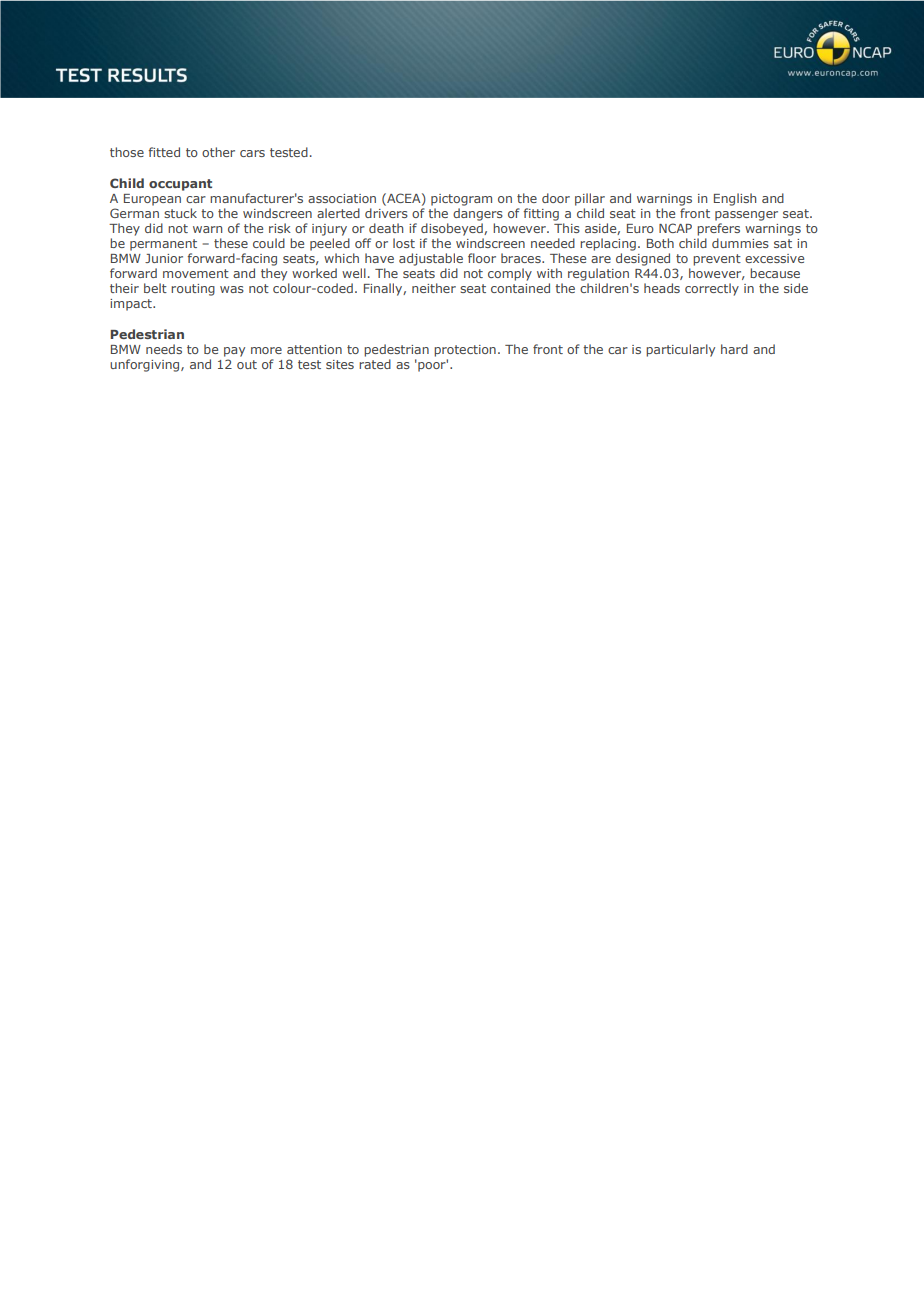 The width and height of the screenshot is (924, 1308). Describe the element at coordinates (735, 199) in the screenshot. I see `English` at that location.
